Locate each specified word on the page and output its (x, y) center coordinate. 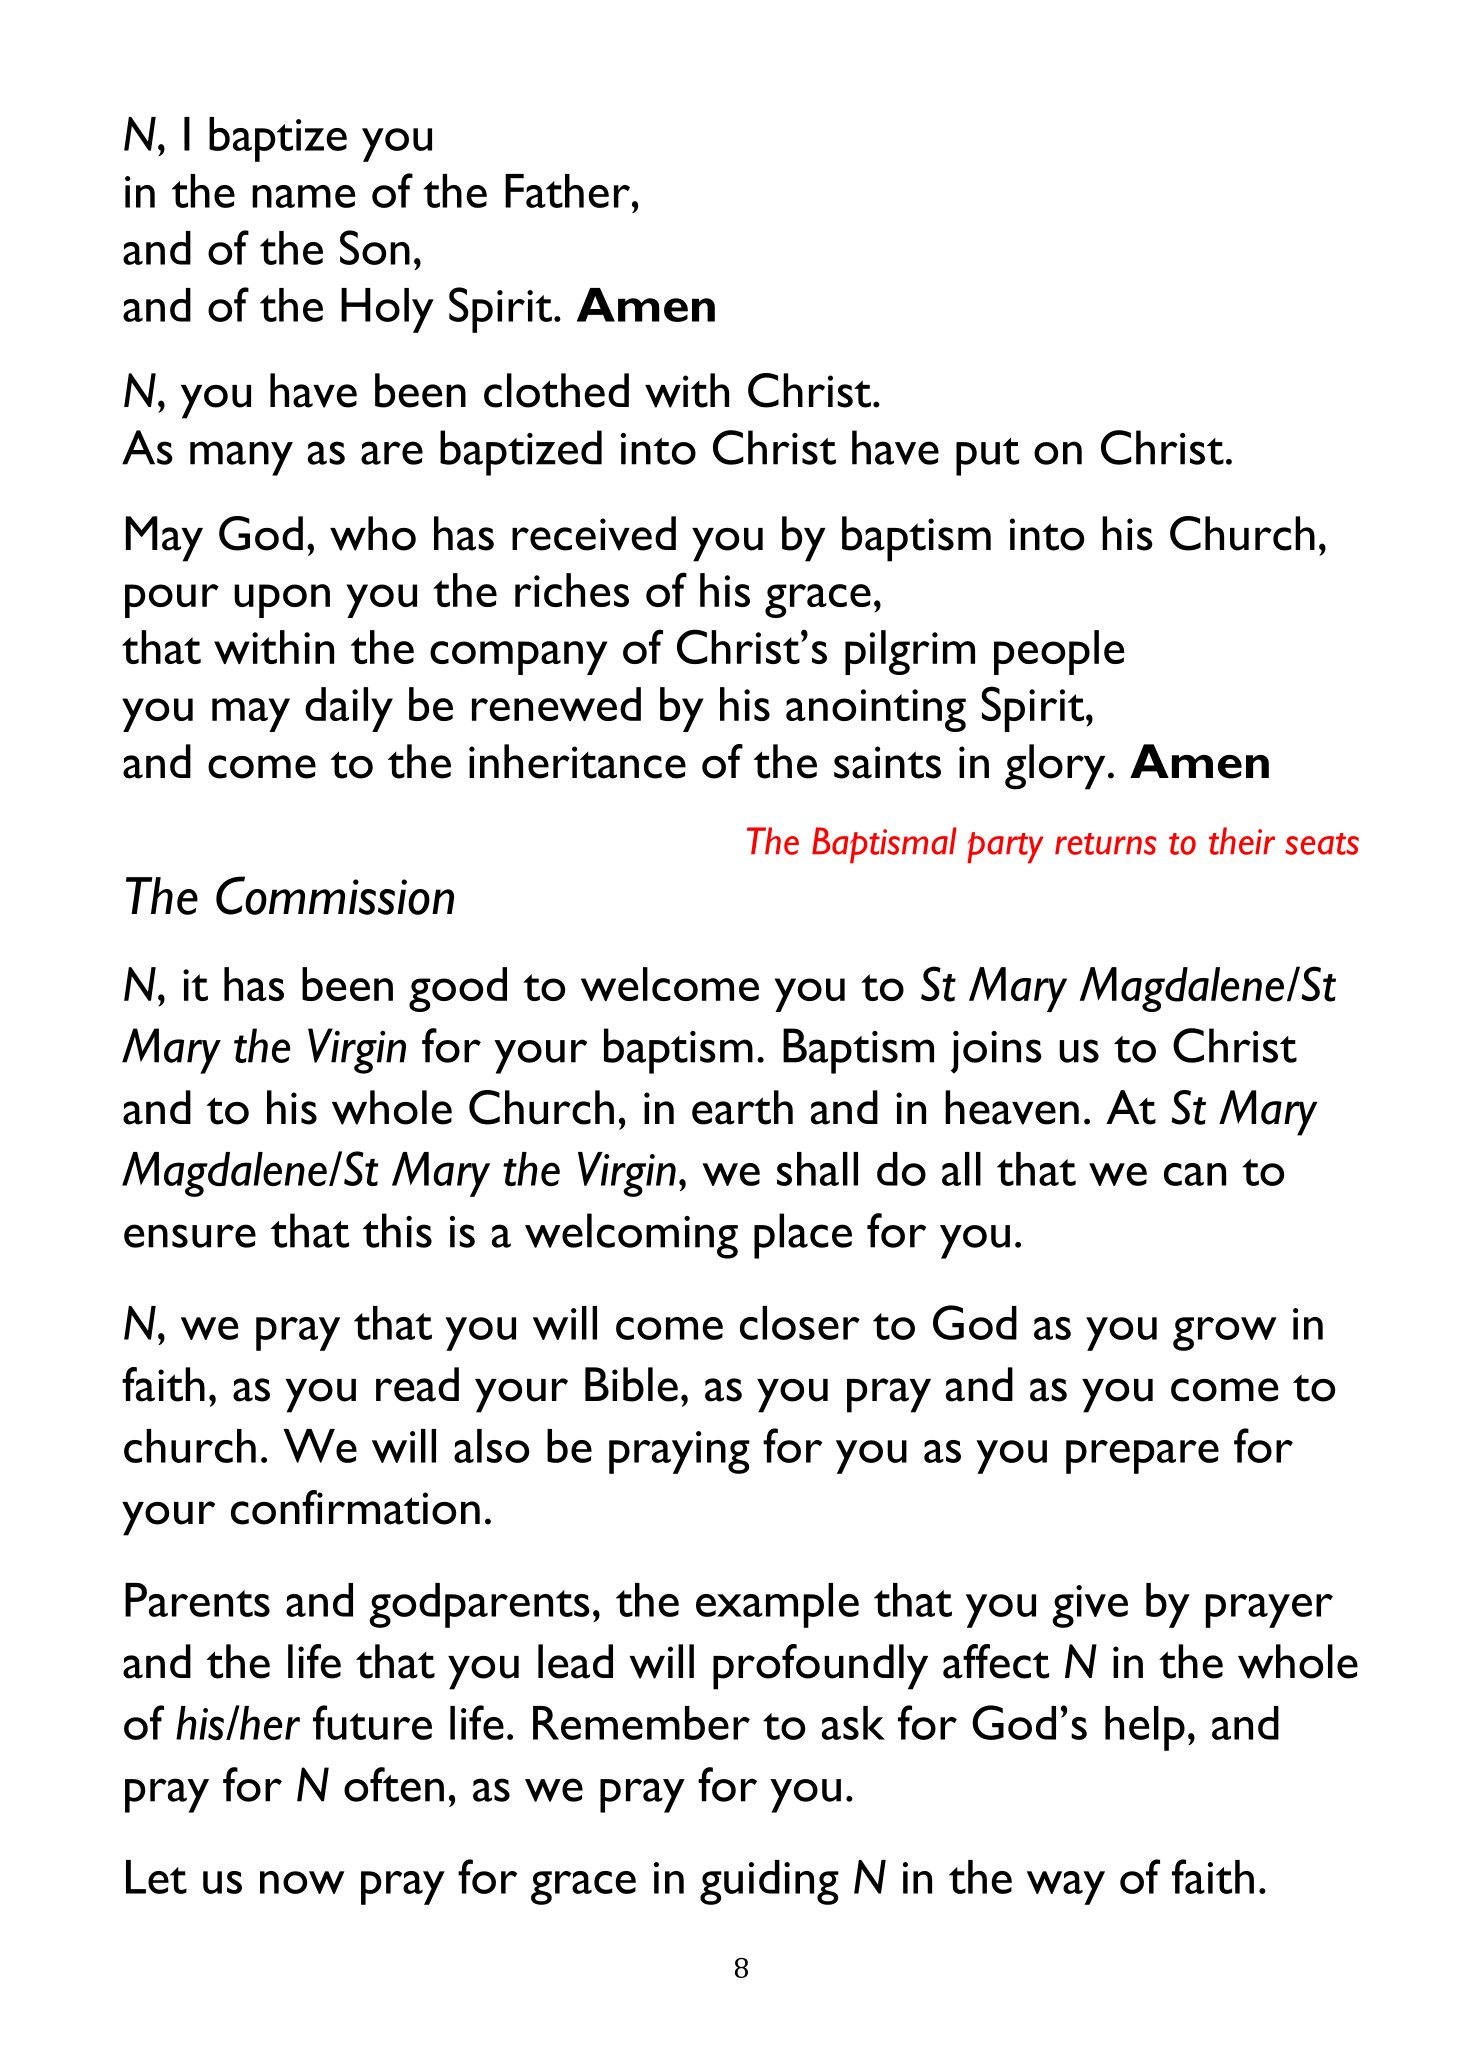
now (302, 1882)
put (987, 457)
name (303, 196)
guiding (769, 1882)
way (1066, 1888)
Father (569, 191)
